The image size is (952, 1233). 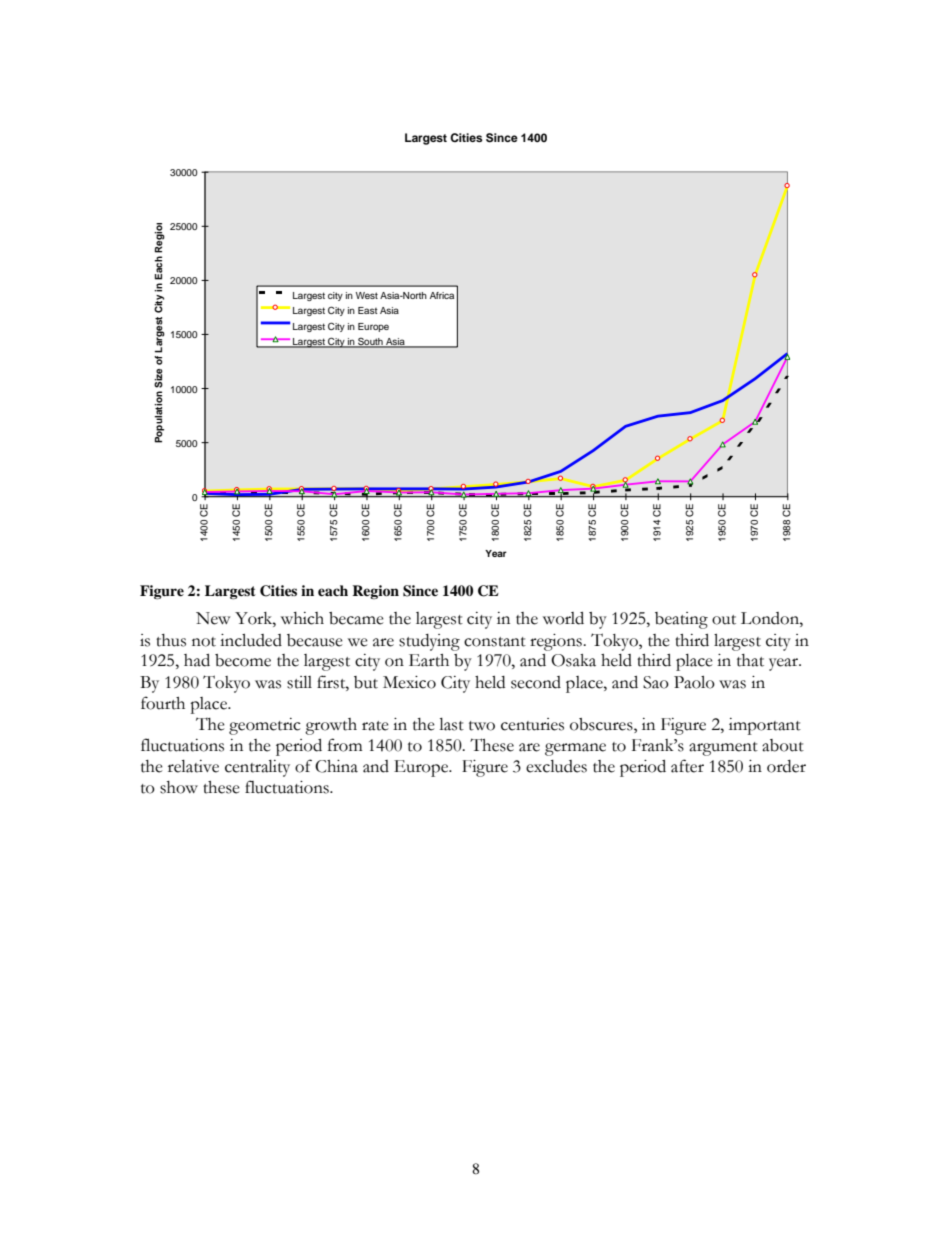 I want to click on that, so click(x=750, y=660).
